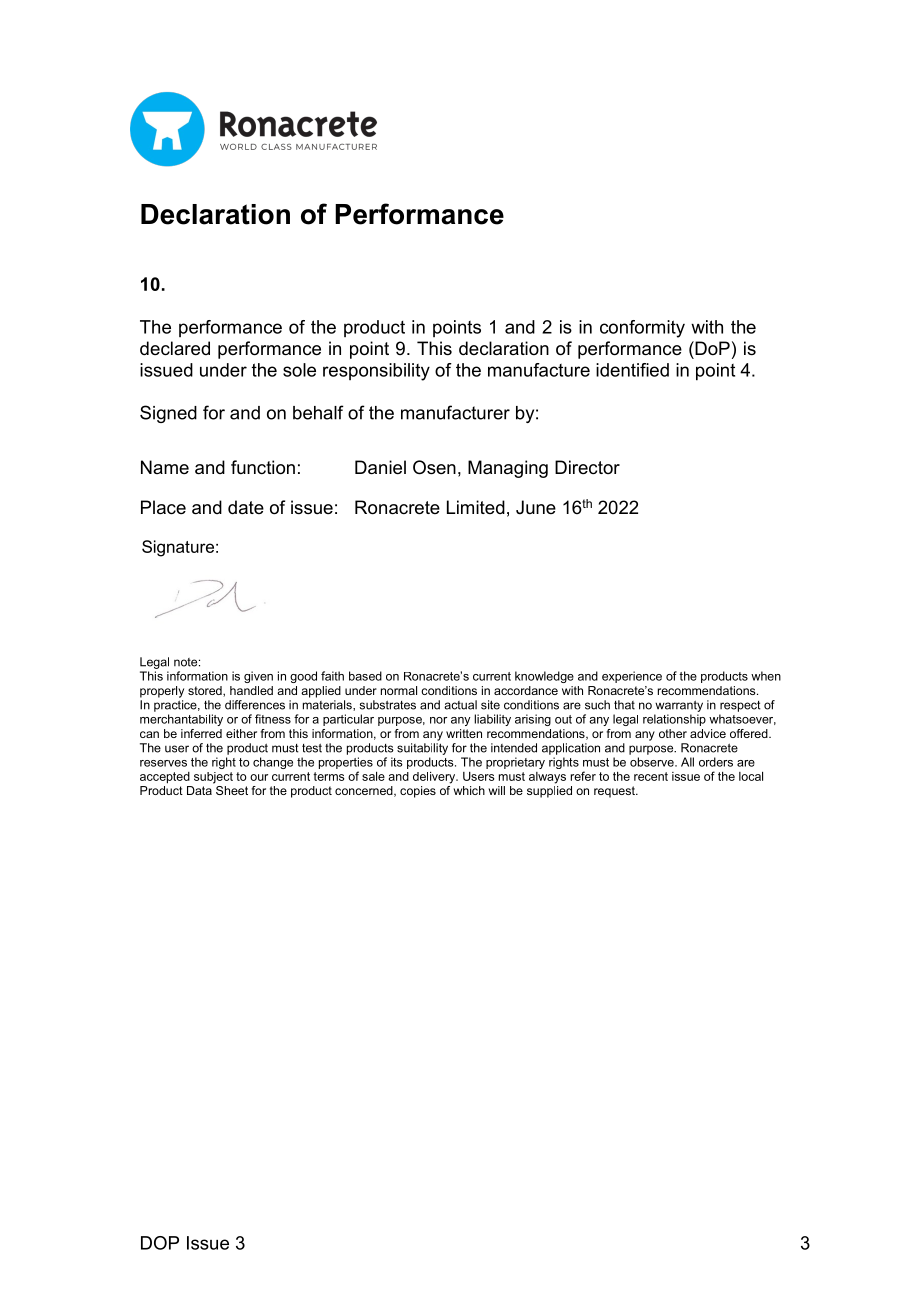 Image resolution: width=924 pixels, height=1309 pixels. What do you see at coordinates (476, 507) in the screenshot?
I see `Limited` at bounding box center [476, 507].
